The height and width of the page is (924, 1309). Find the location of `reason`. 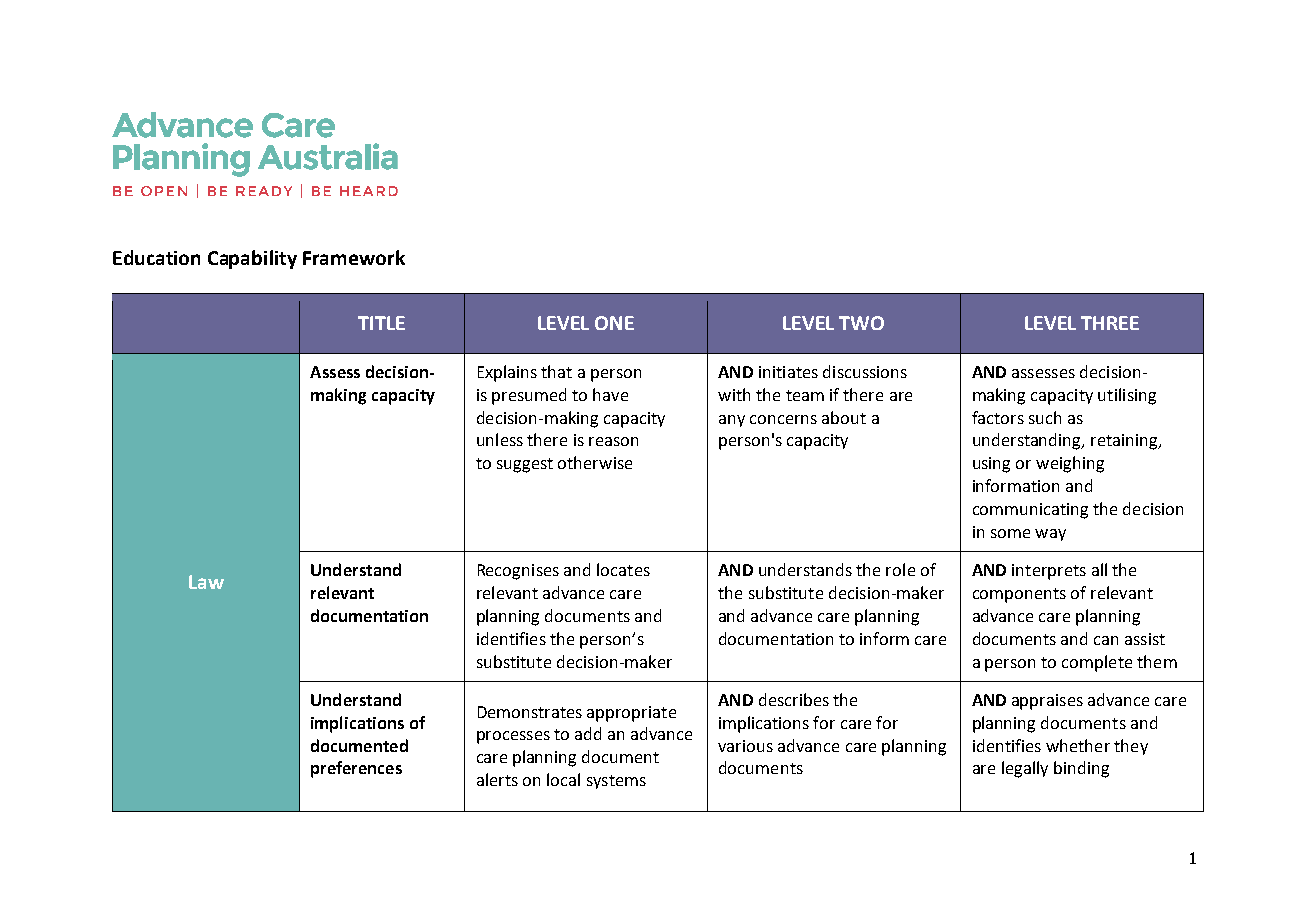

reason is located at coordinates (613, 441).
